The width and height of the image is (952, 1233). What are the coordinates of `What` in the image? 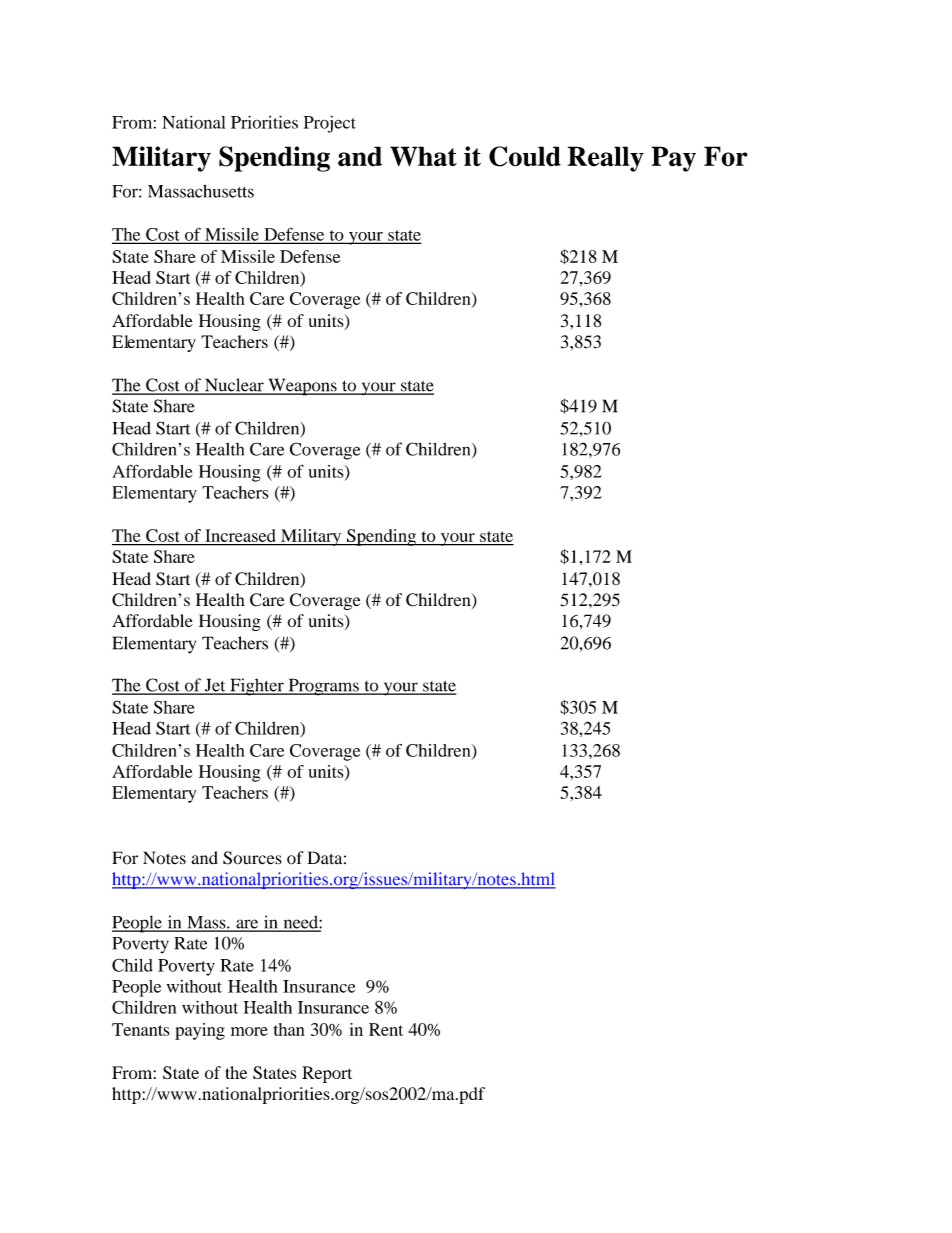 It's located at (423, 156).
